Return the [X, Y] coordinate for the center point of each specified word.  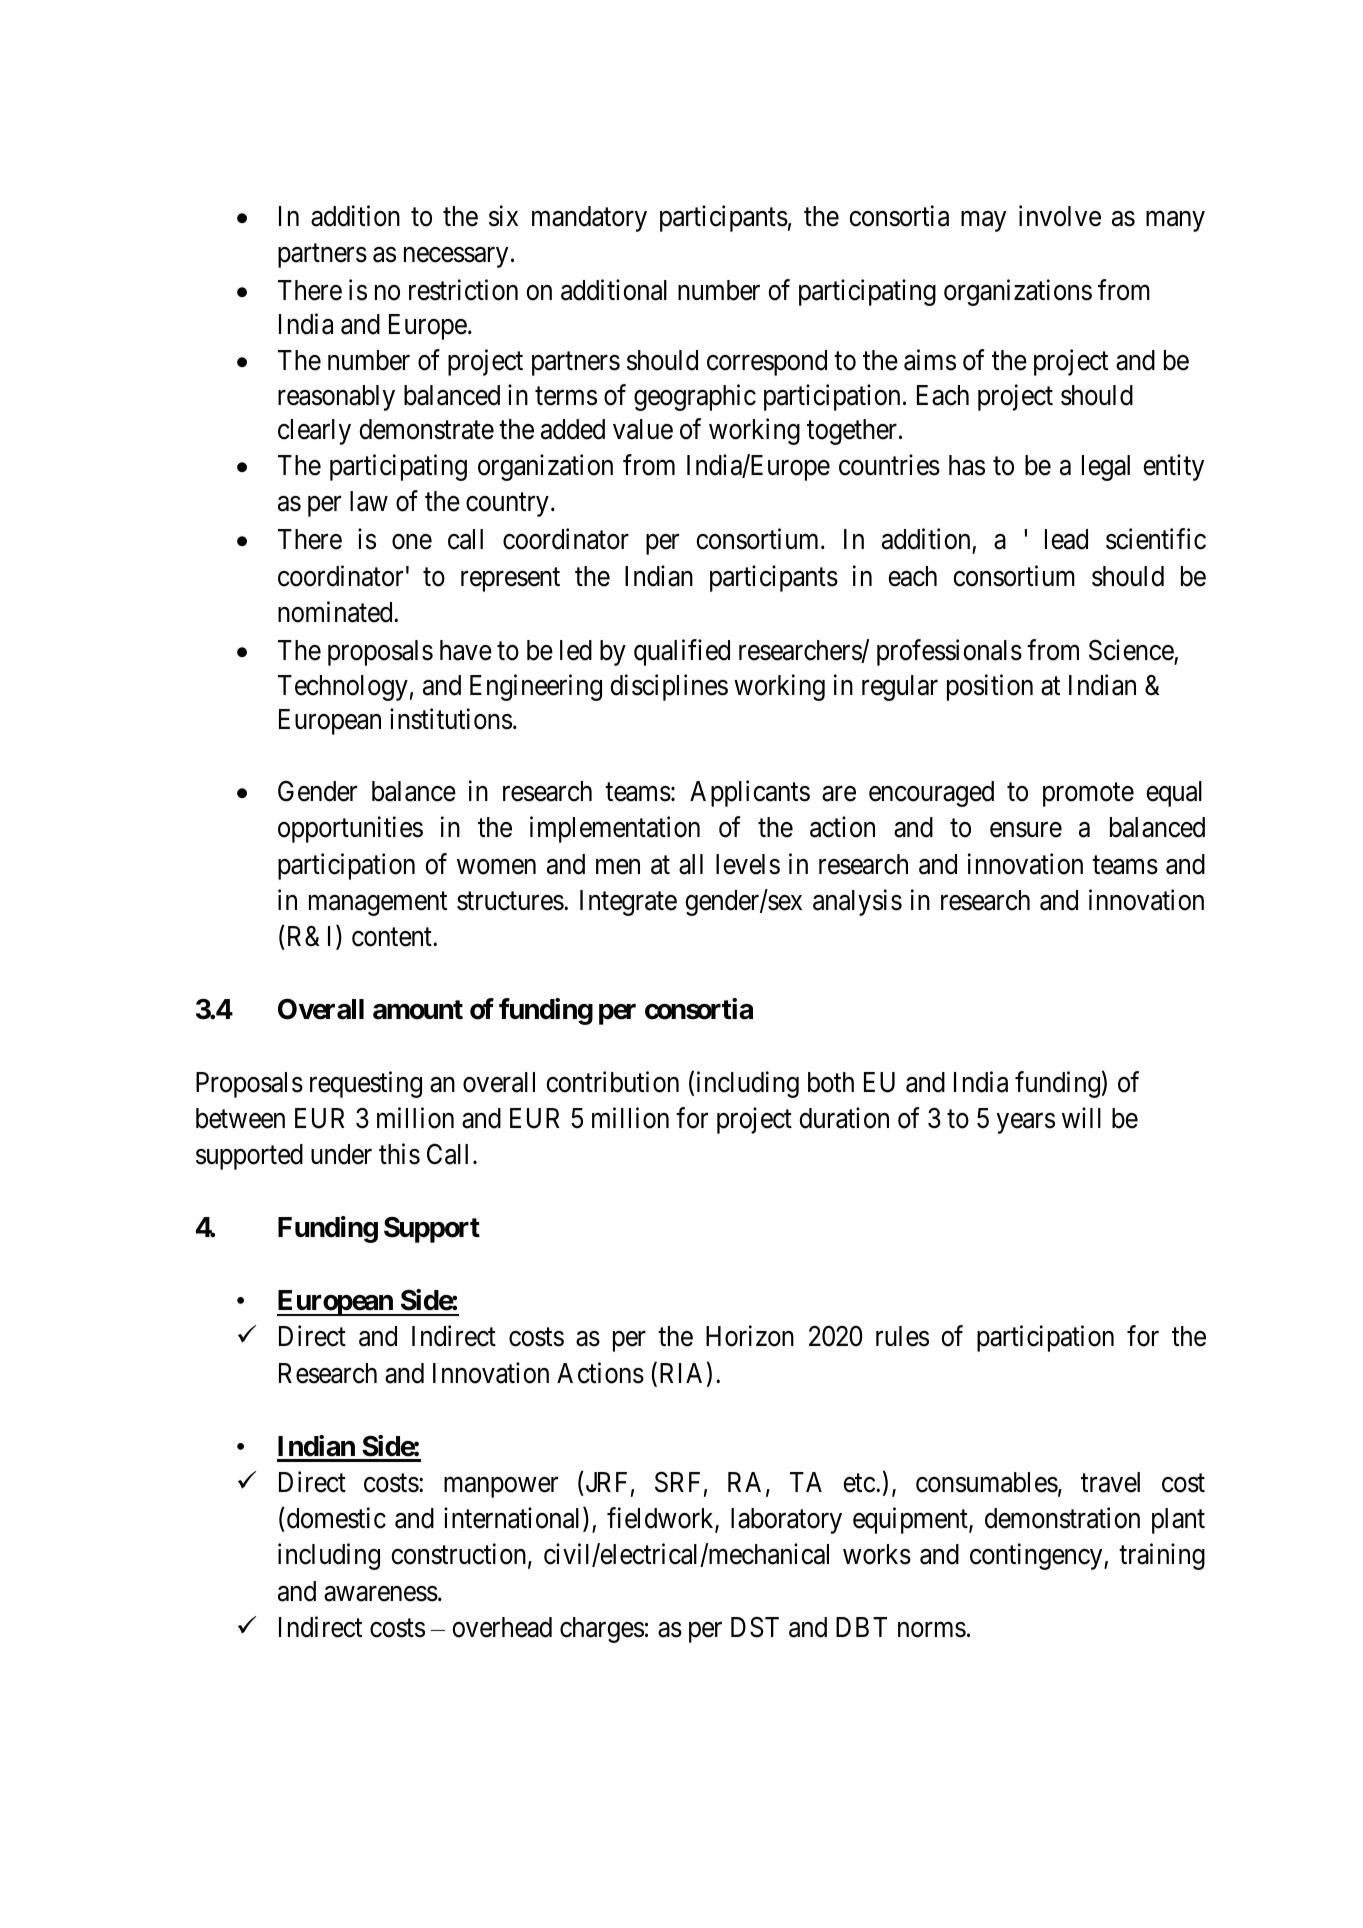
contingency [1037, 1557]
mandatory [589, 219]
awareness [381, 1594]
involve [1060, 216]
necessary [456, 257]
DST [755, 1627]
